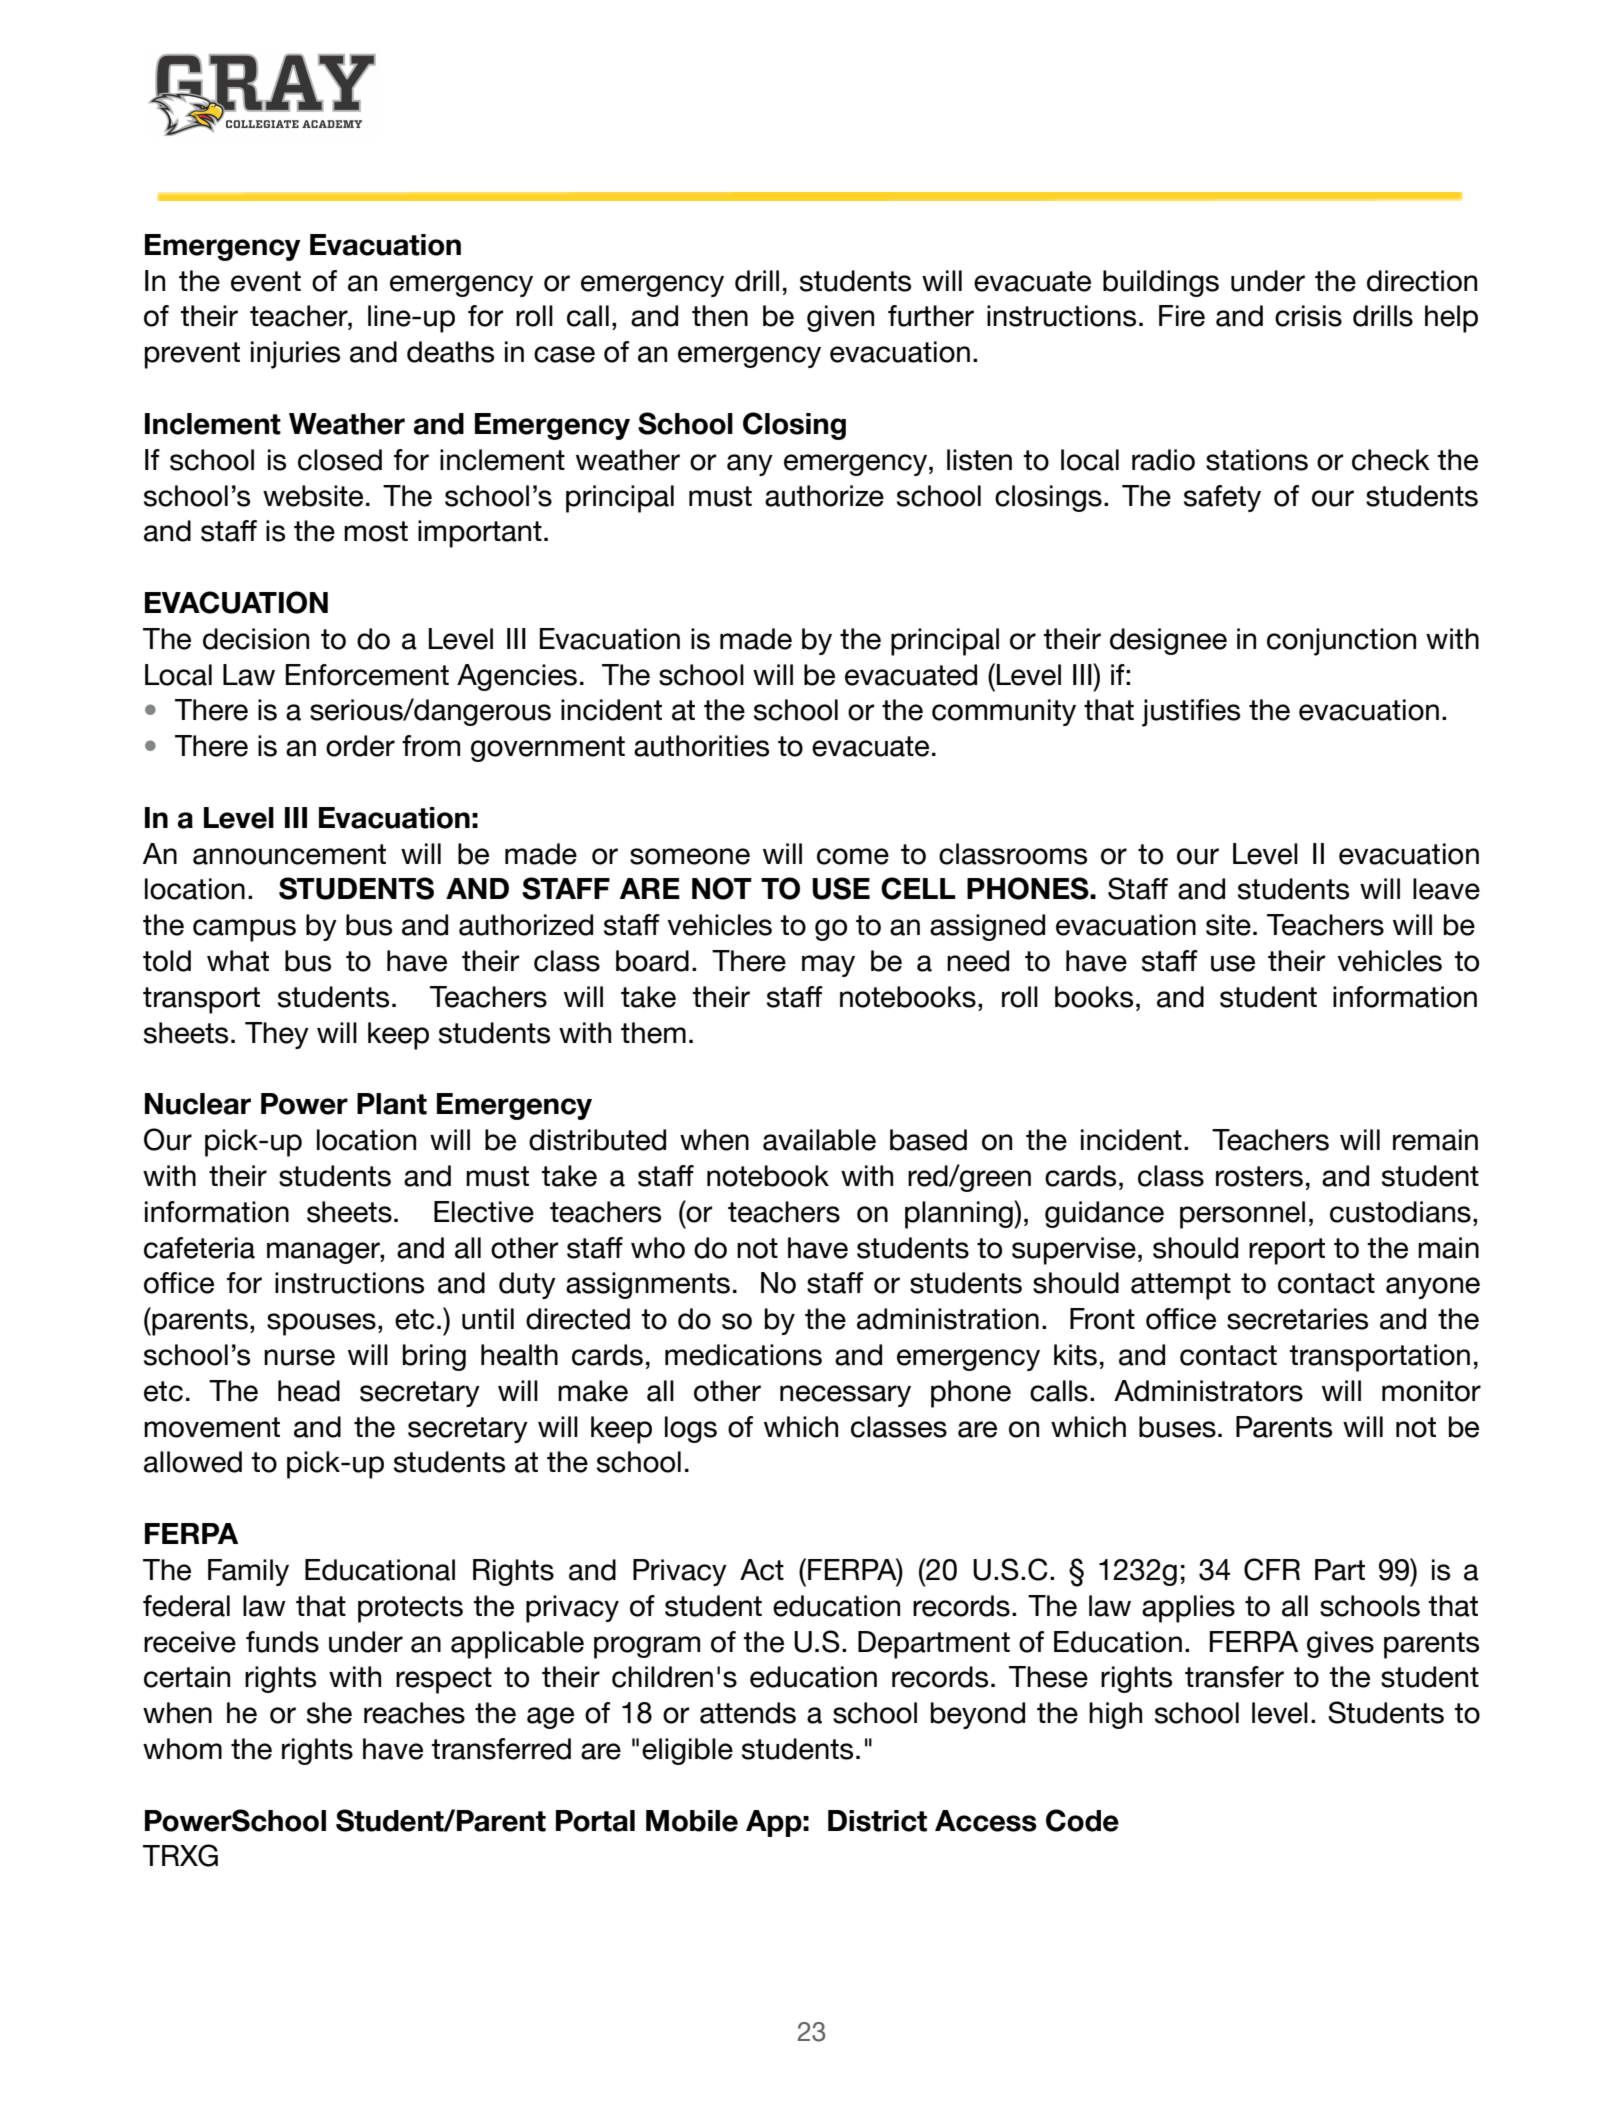  Describe the element at coordinates (1308, 316) in the screenshot. I see `crisis` at that location.
